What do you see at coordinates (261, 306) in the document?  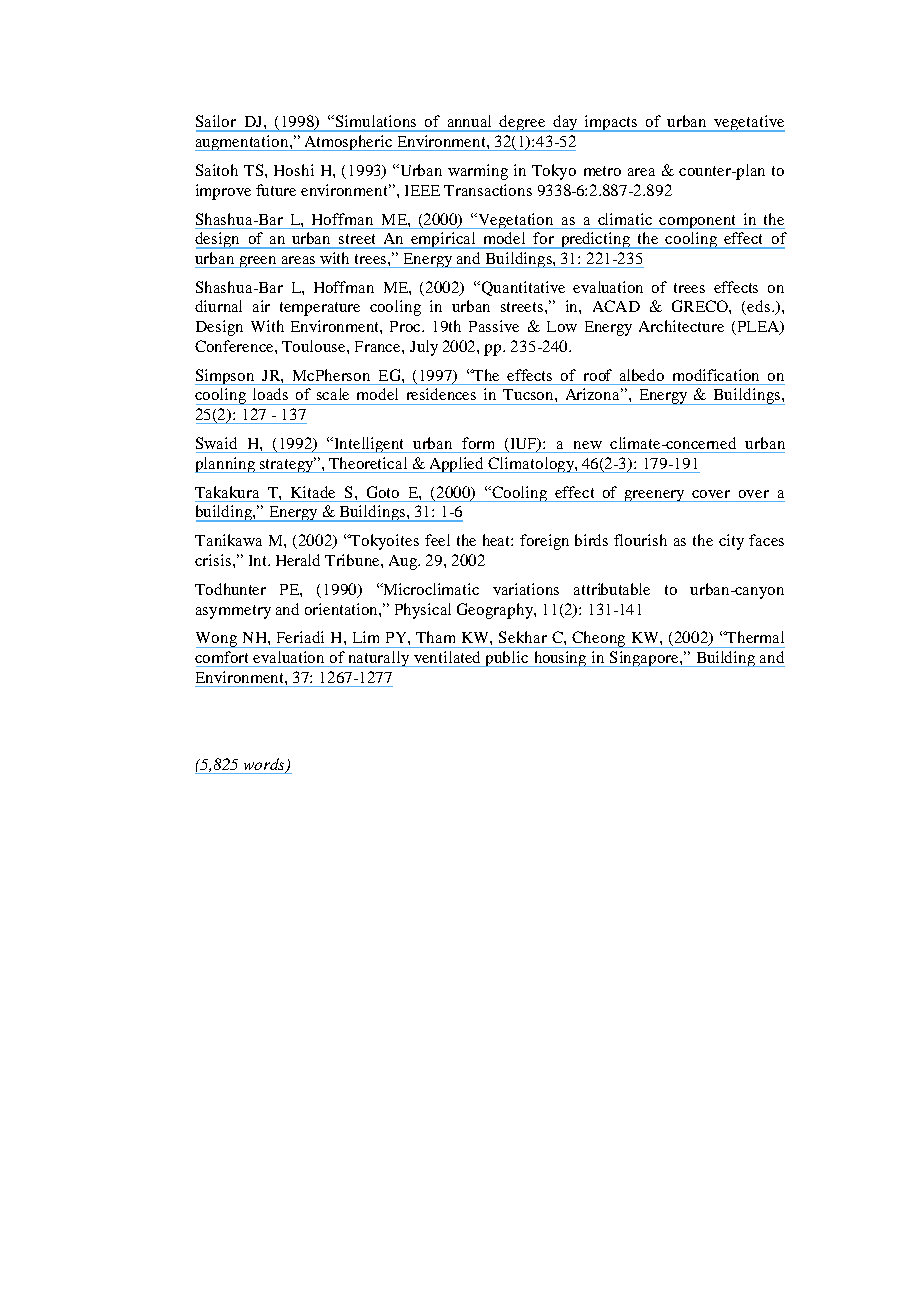 I see `air` at bounding box center [261, 306].
